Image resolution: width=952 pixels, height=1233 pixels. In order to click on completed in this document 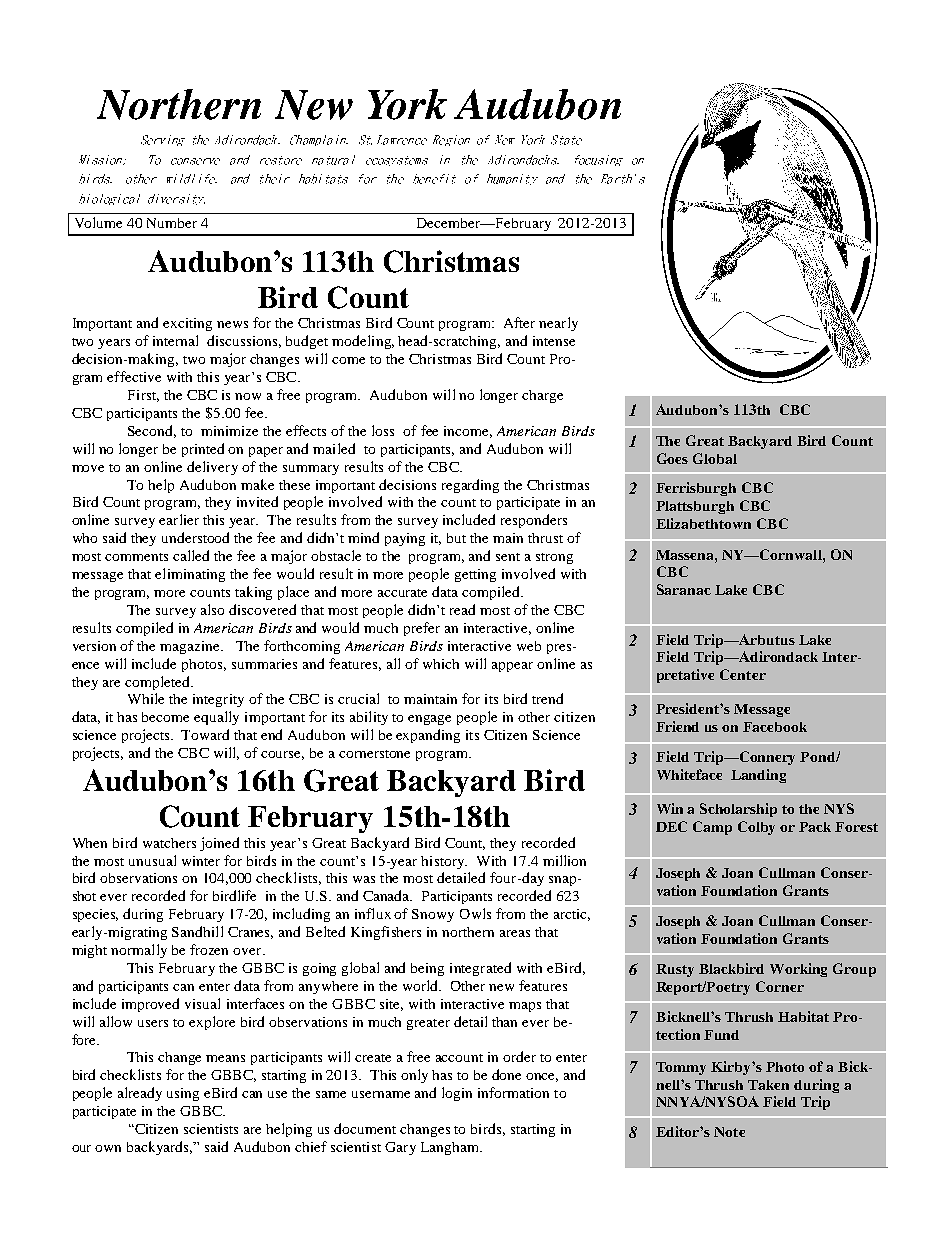, I will do `click(158, 683)`.
